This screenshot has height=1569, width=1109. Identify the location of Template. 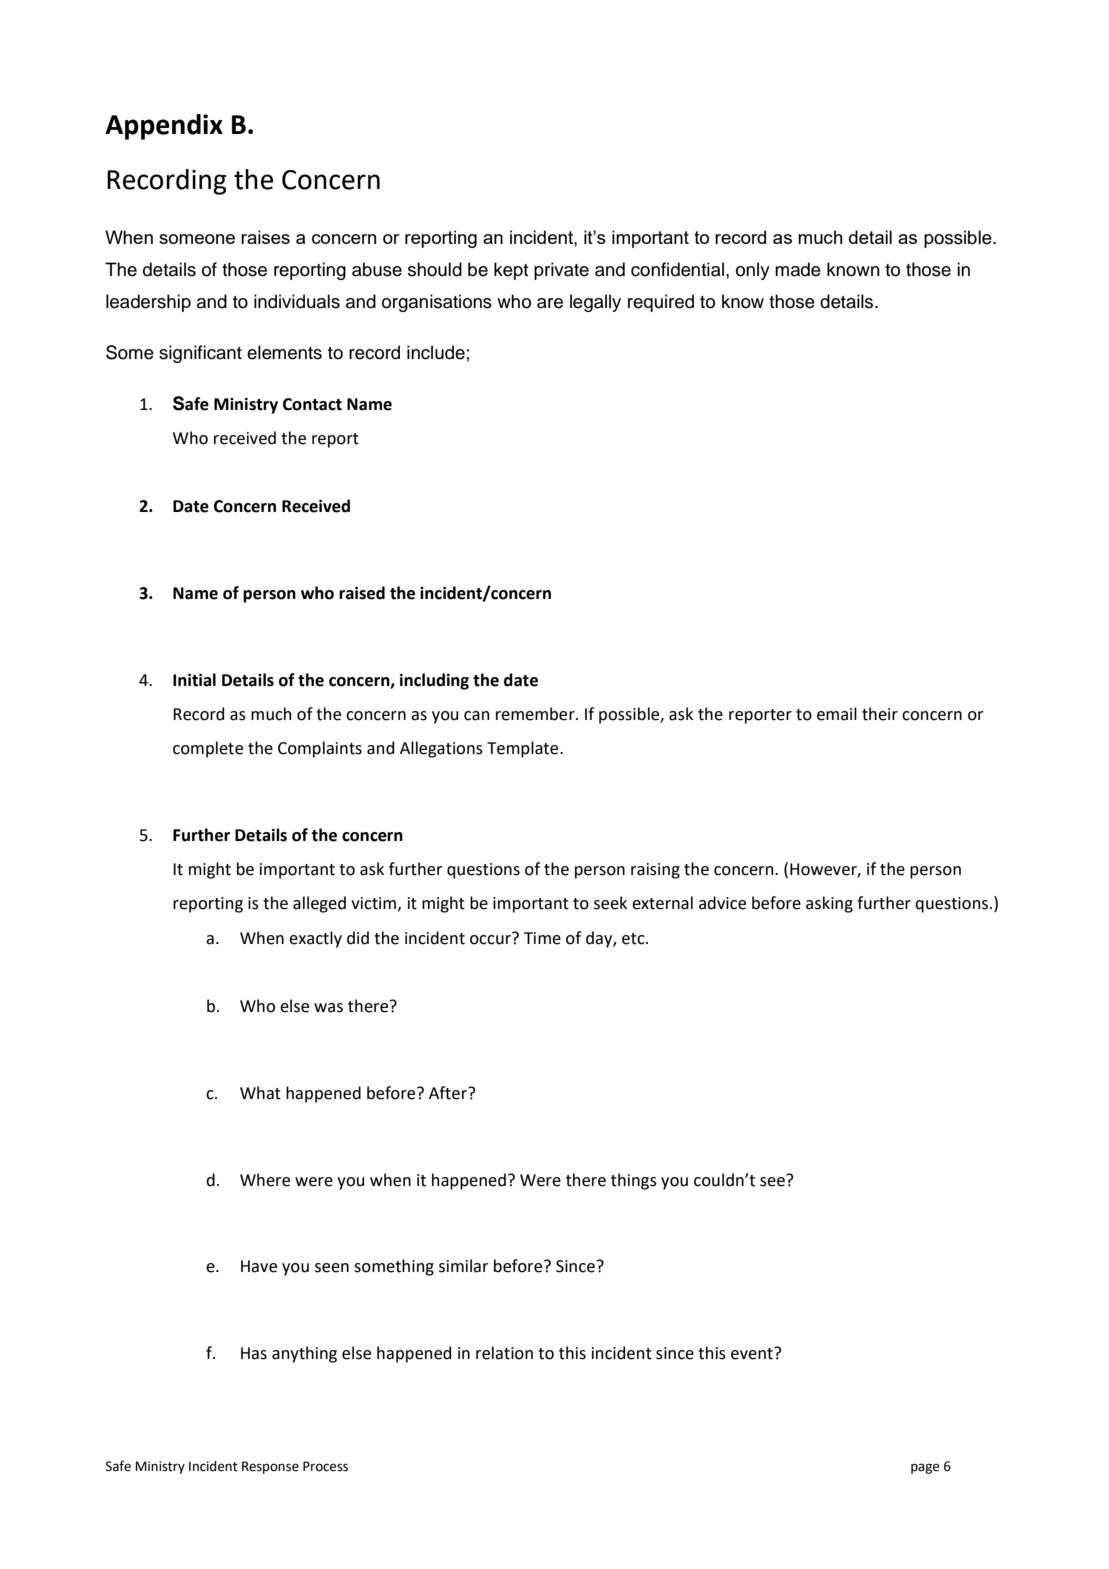
(524, 749).
